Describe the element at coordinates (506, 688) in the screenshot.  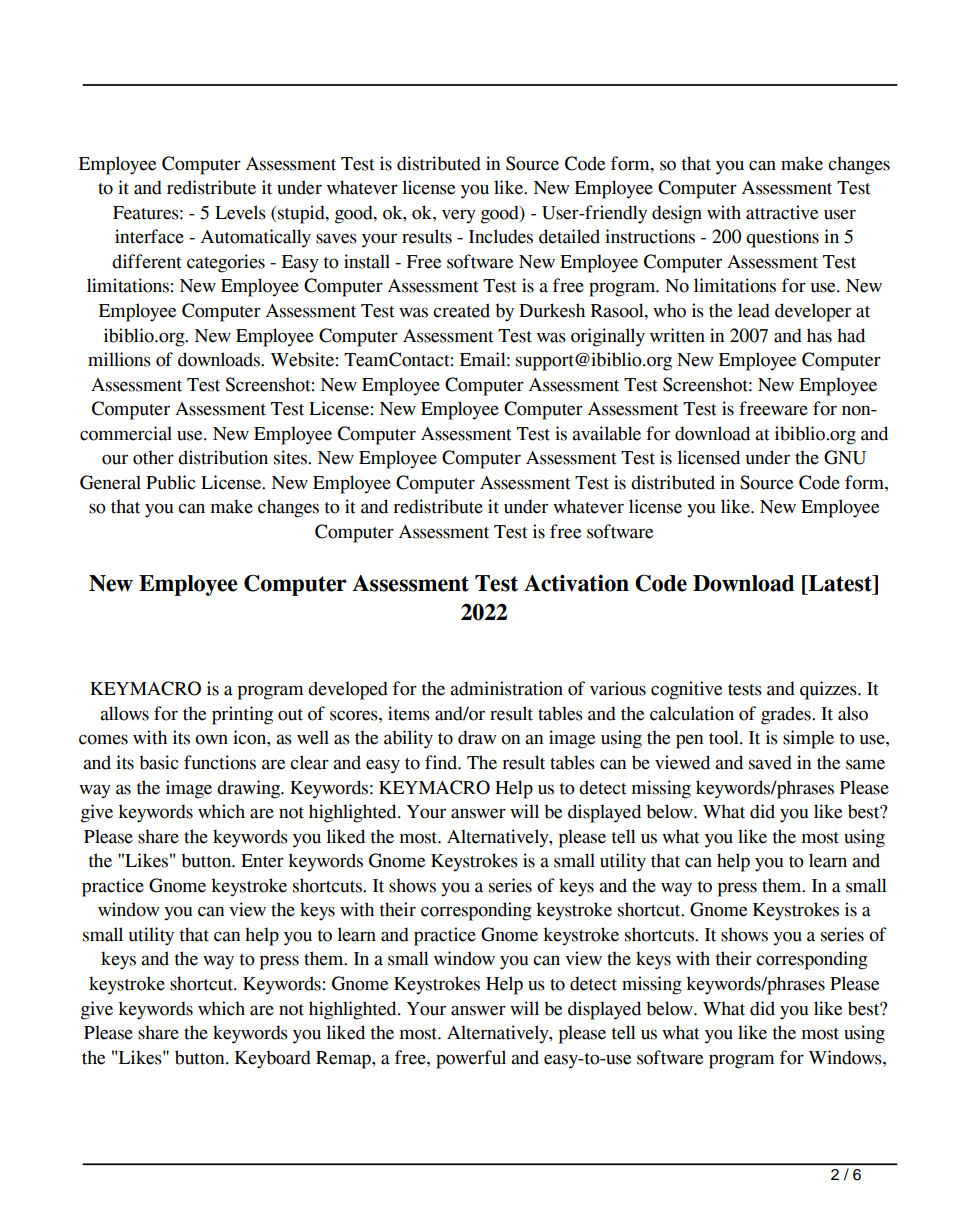
I see `administration` at that location.
